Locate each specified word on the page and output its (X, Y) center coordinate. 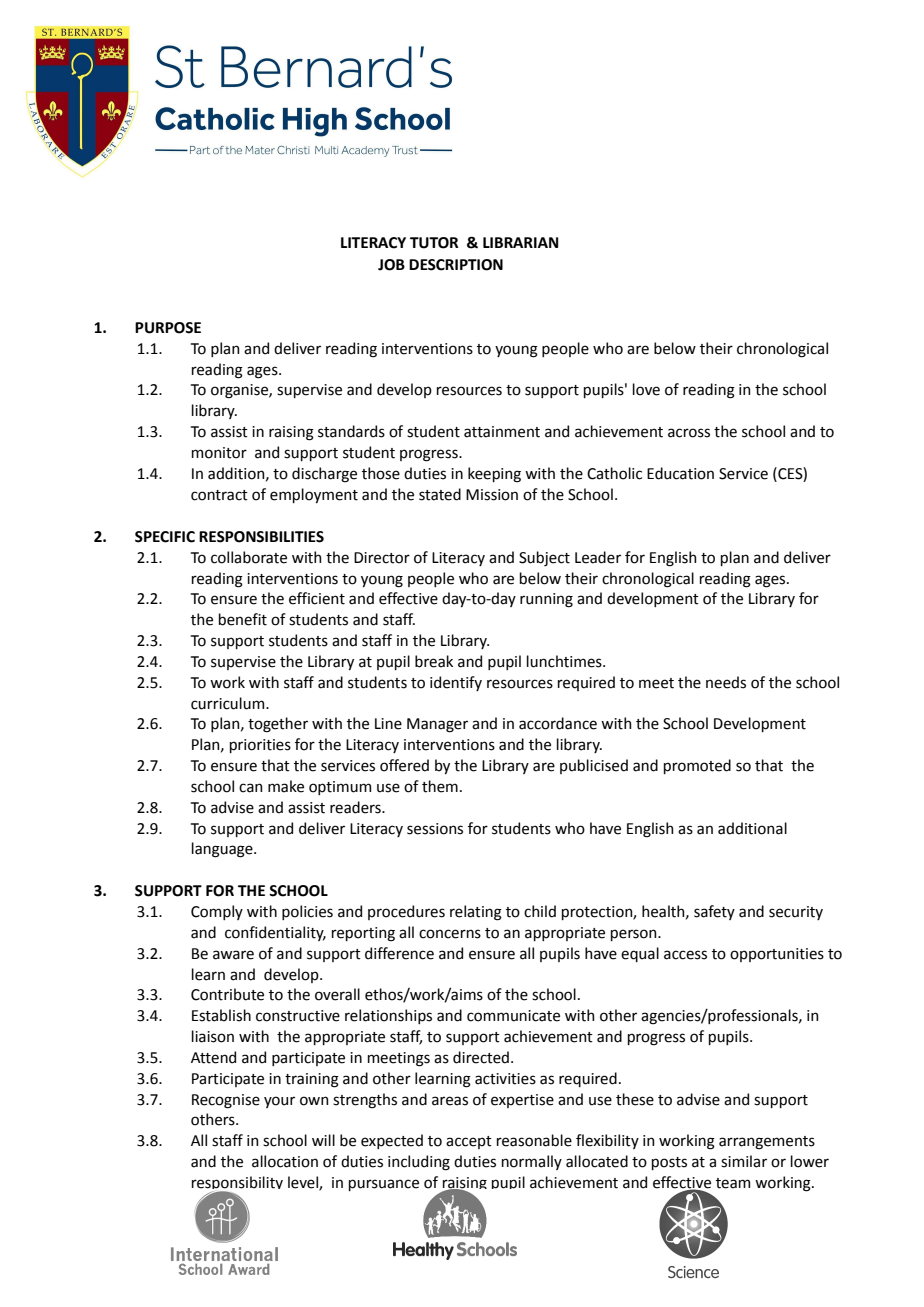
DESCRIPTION (456, 265)
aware (233, 955)
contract (219, 495)
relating (476, 913)
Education (680, 473)
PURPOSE (168, 328)
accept (469, 1142)
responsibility (237, 1184)
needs (726, 682)
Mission (492, 495)
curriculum (229, 703)
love (646, 389)
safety (714, 912)
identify (456, 683)
